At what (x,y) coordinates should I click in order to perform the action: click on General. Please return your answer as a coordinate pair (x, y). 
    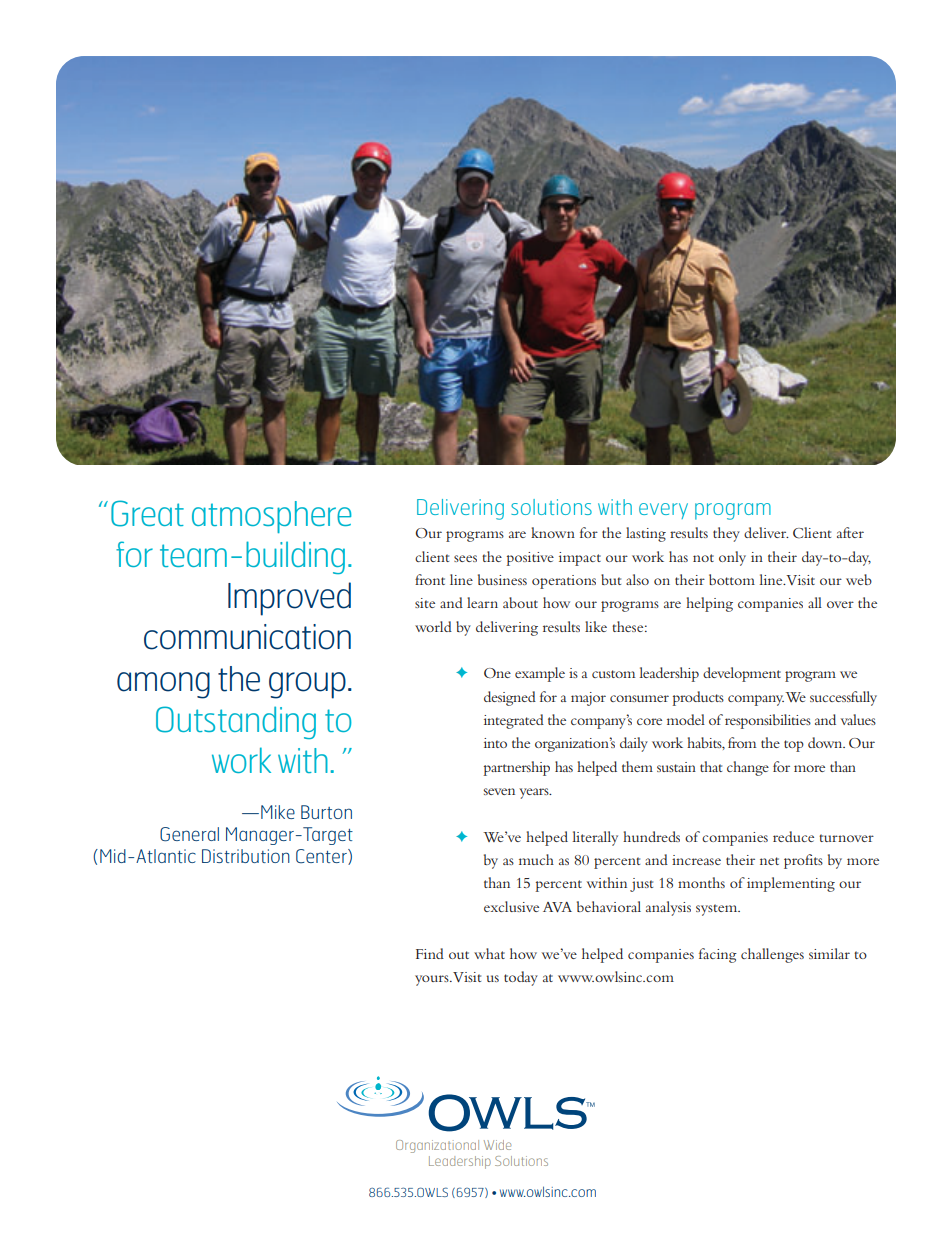
    Looking at the image, I should click on (189, 834).
